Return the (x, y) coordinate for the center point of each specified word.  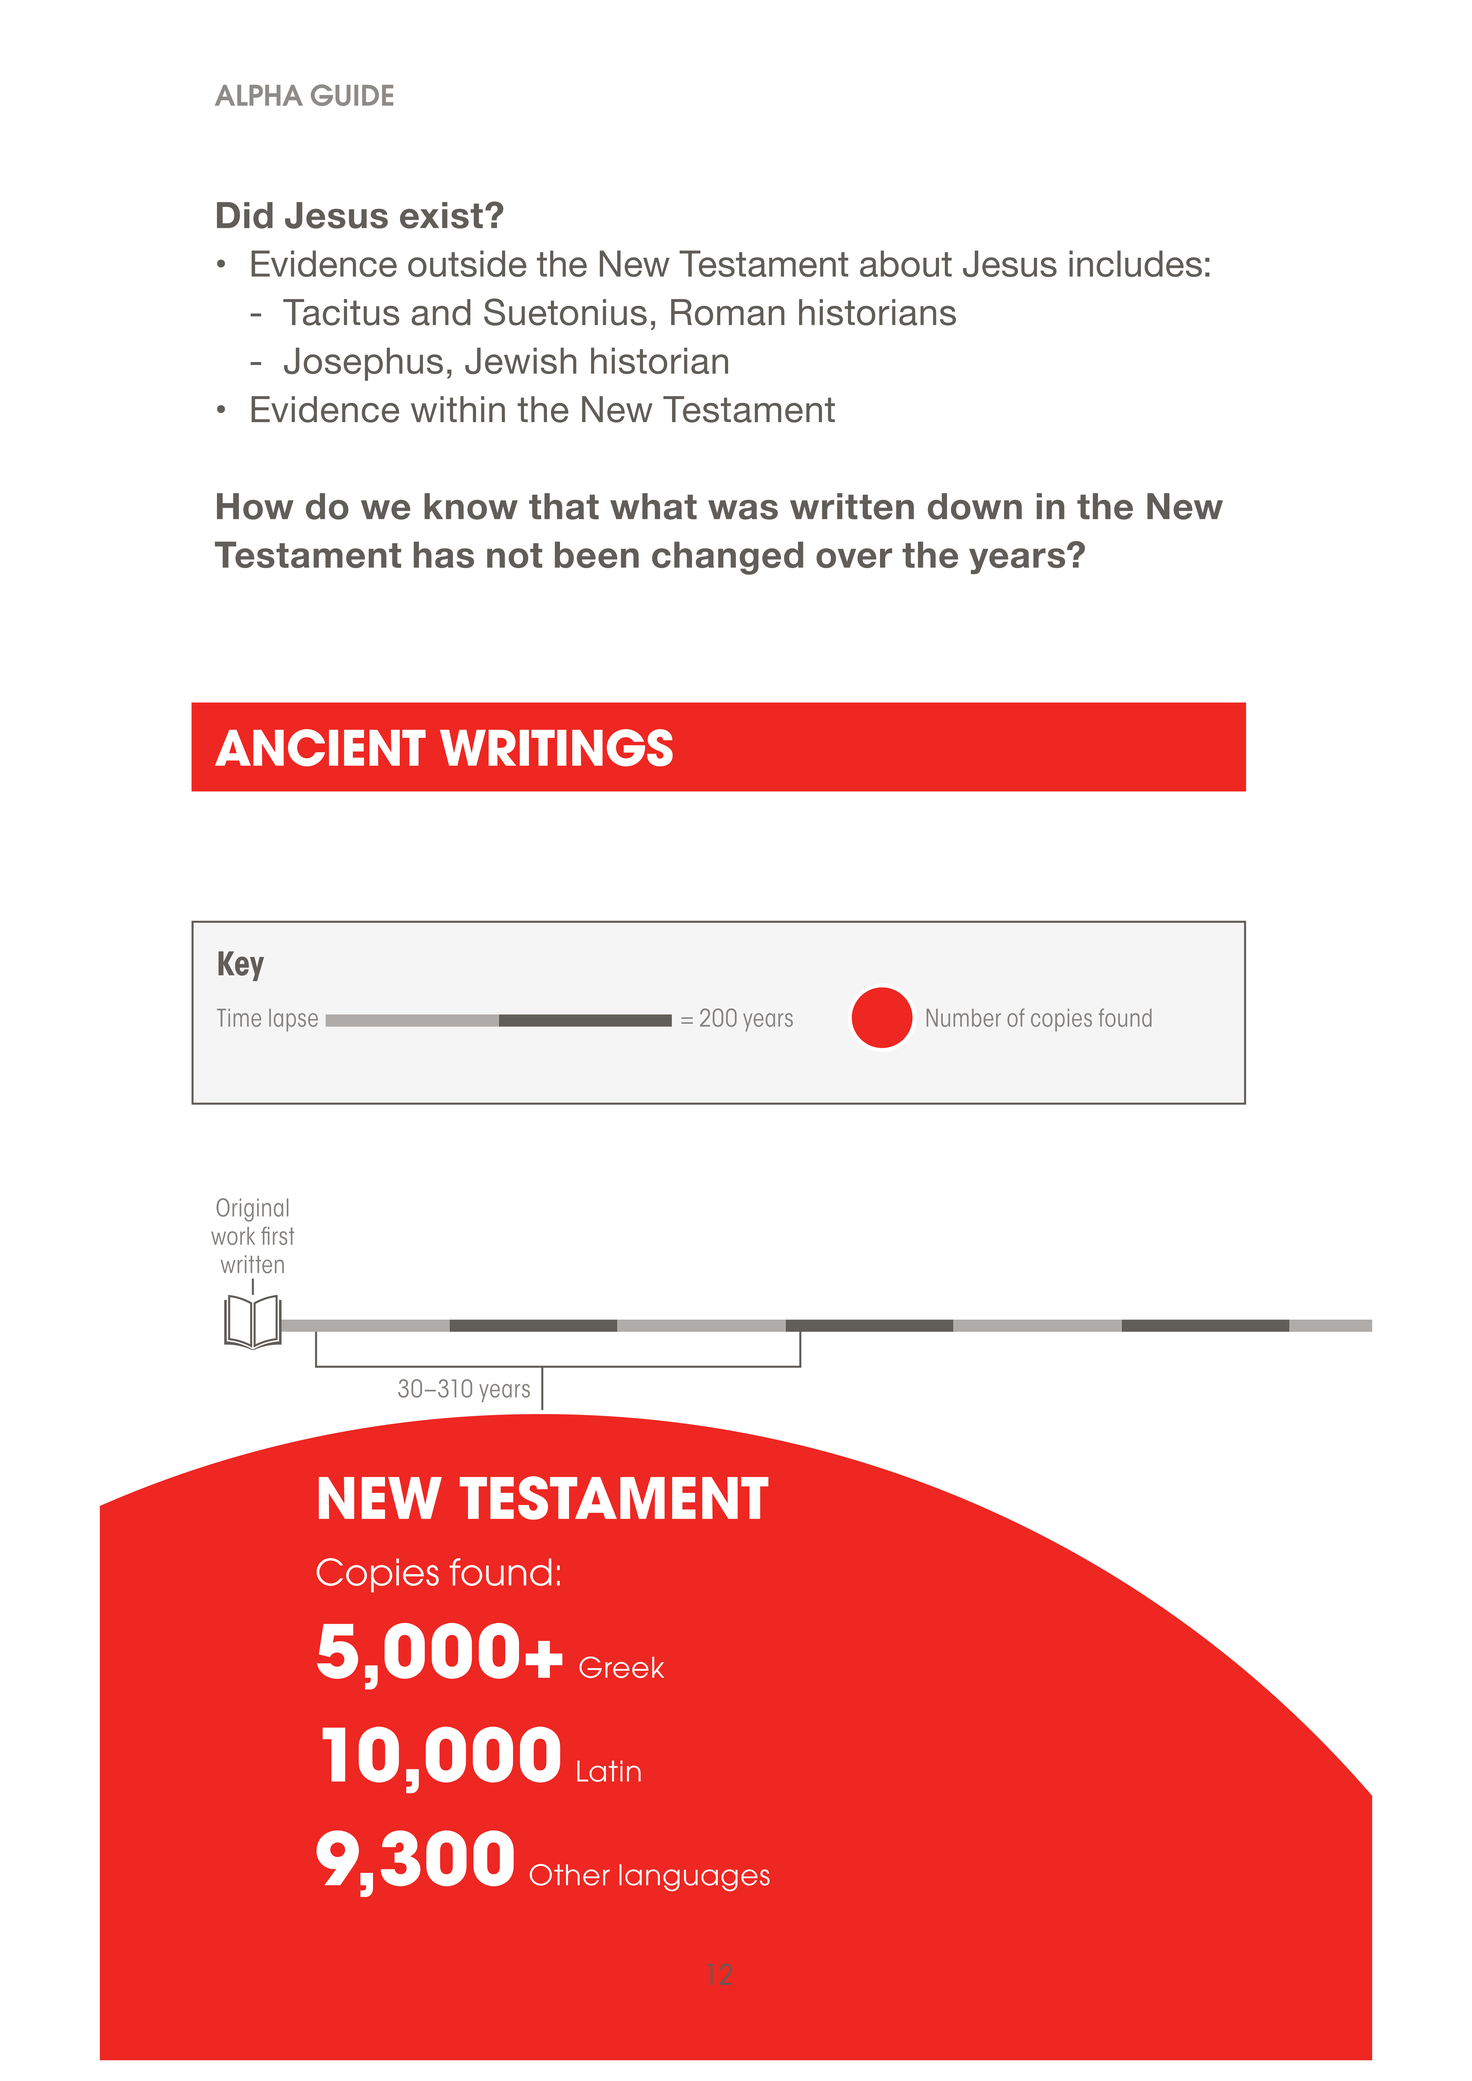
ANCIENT (320, 748)
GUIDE (352, 95)
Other (570, 1875)
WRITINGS (556, 748)
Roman (728, 312)
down (975, 506)
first (277, 1235)
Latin (609, 1771)
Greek (621, 1667)
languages (694, 1877)
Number (964, 1018)
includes (1135, 263)
